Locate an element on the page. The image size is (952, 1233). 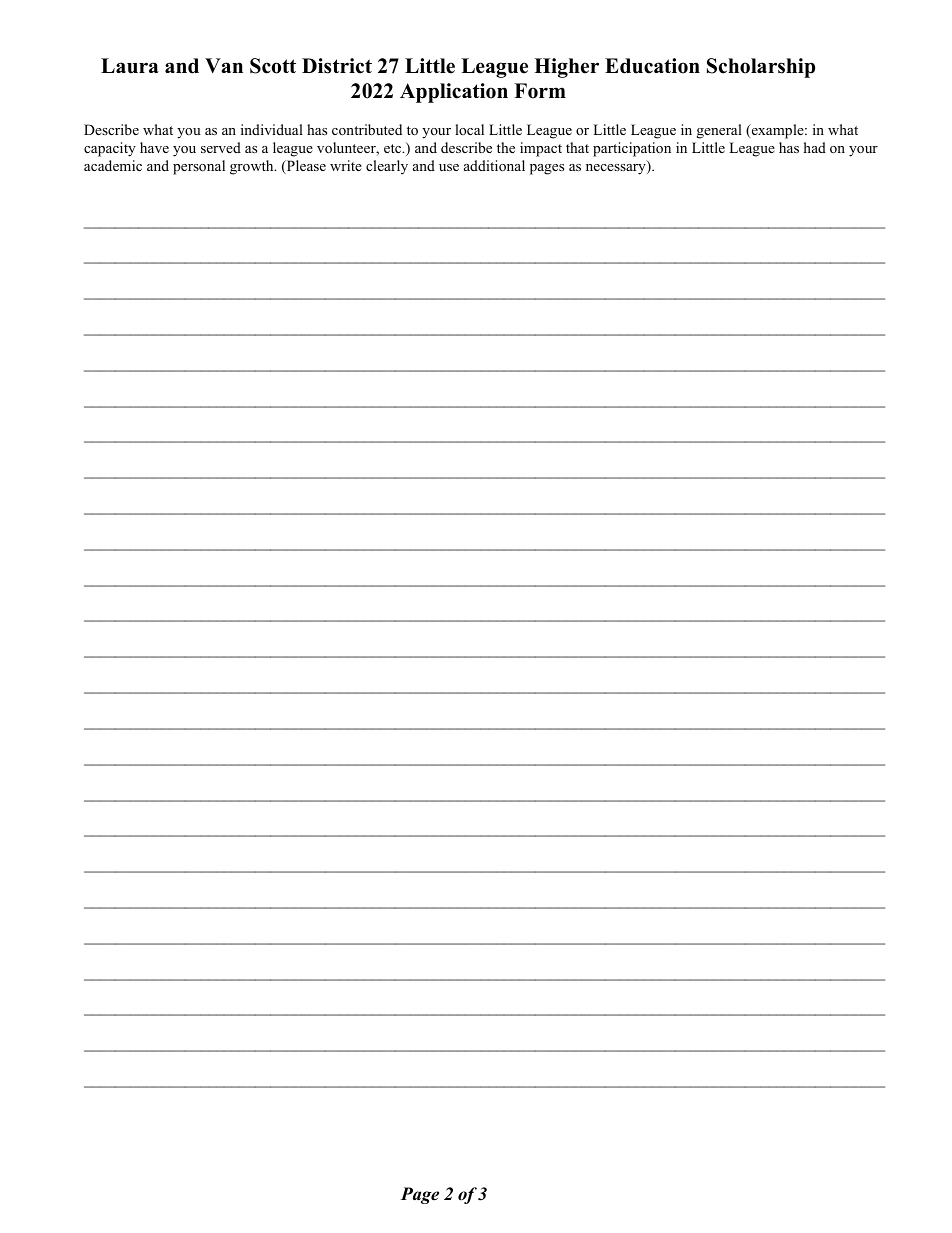
Van is located at coordinates (224, 65).
